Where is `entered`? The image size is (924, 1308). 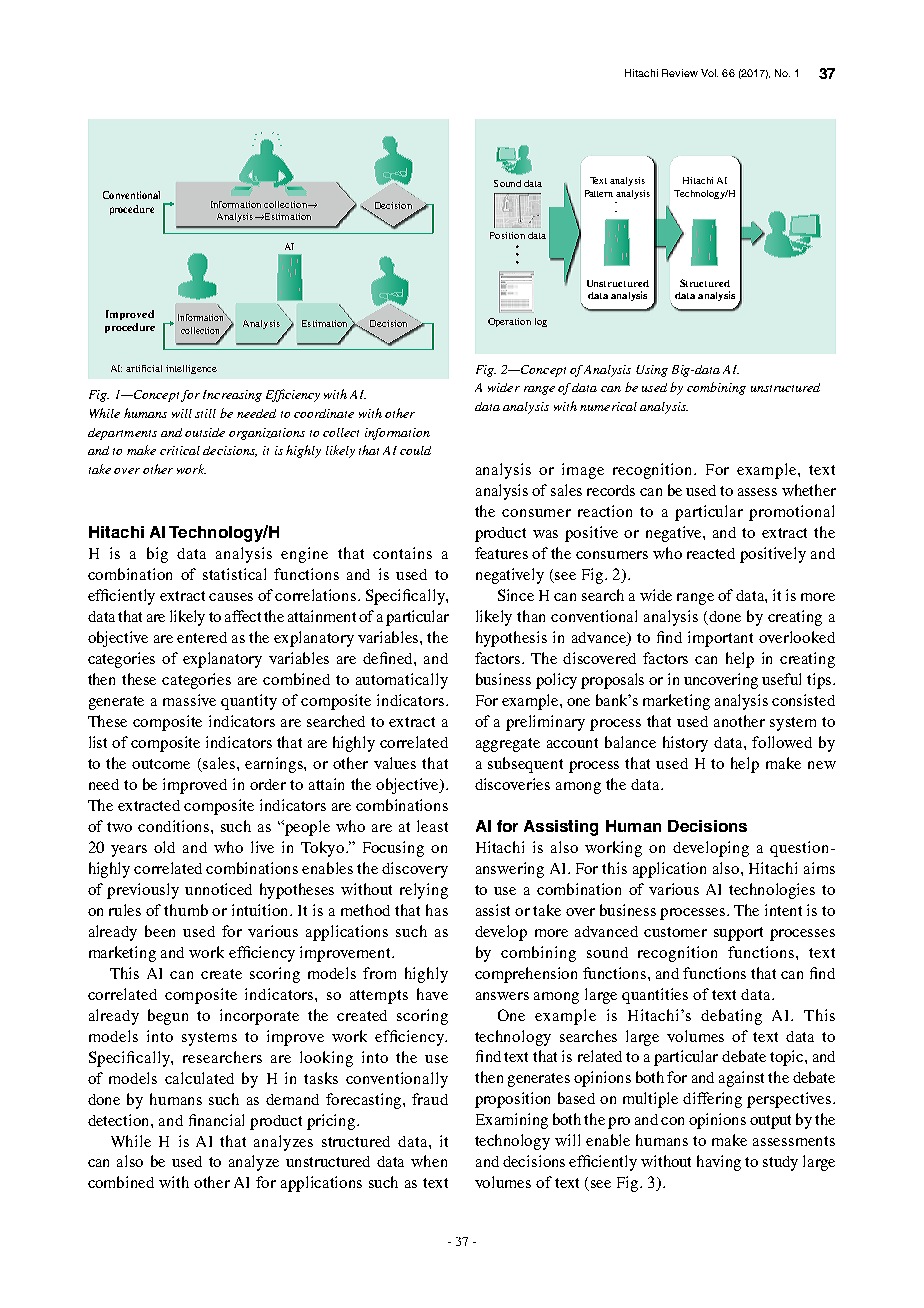 entered is located at coordinates (202, 637).
